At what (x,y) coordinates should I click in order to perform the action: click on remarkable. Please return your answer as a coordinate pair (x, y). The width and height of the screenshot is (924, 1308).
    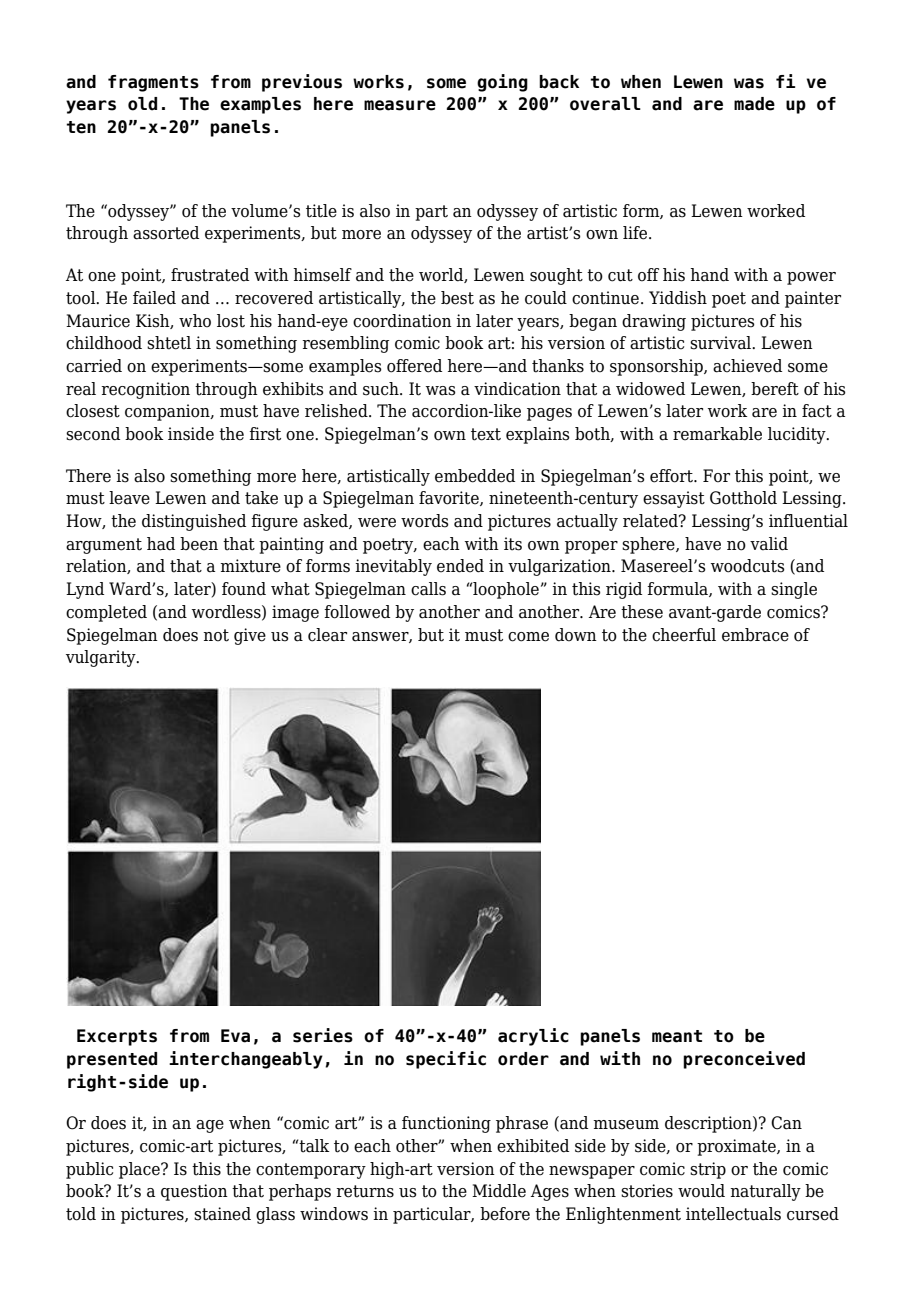
    Looking at the image, I should click on (717, 434).
